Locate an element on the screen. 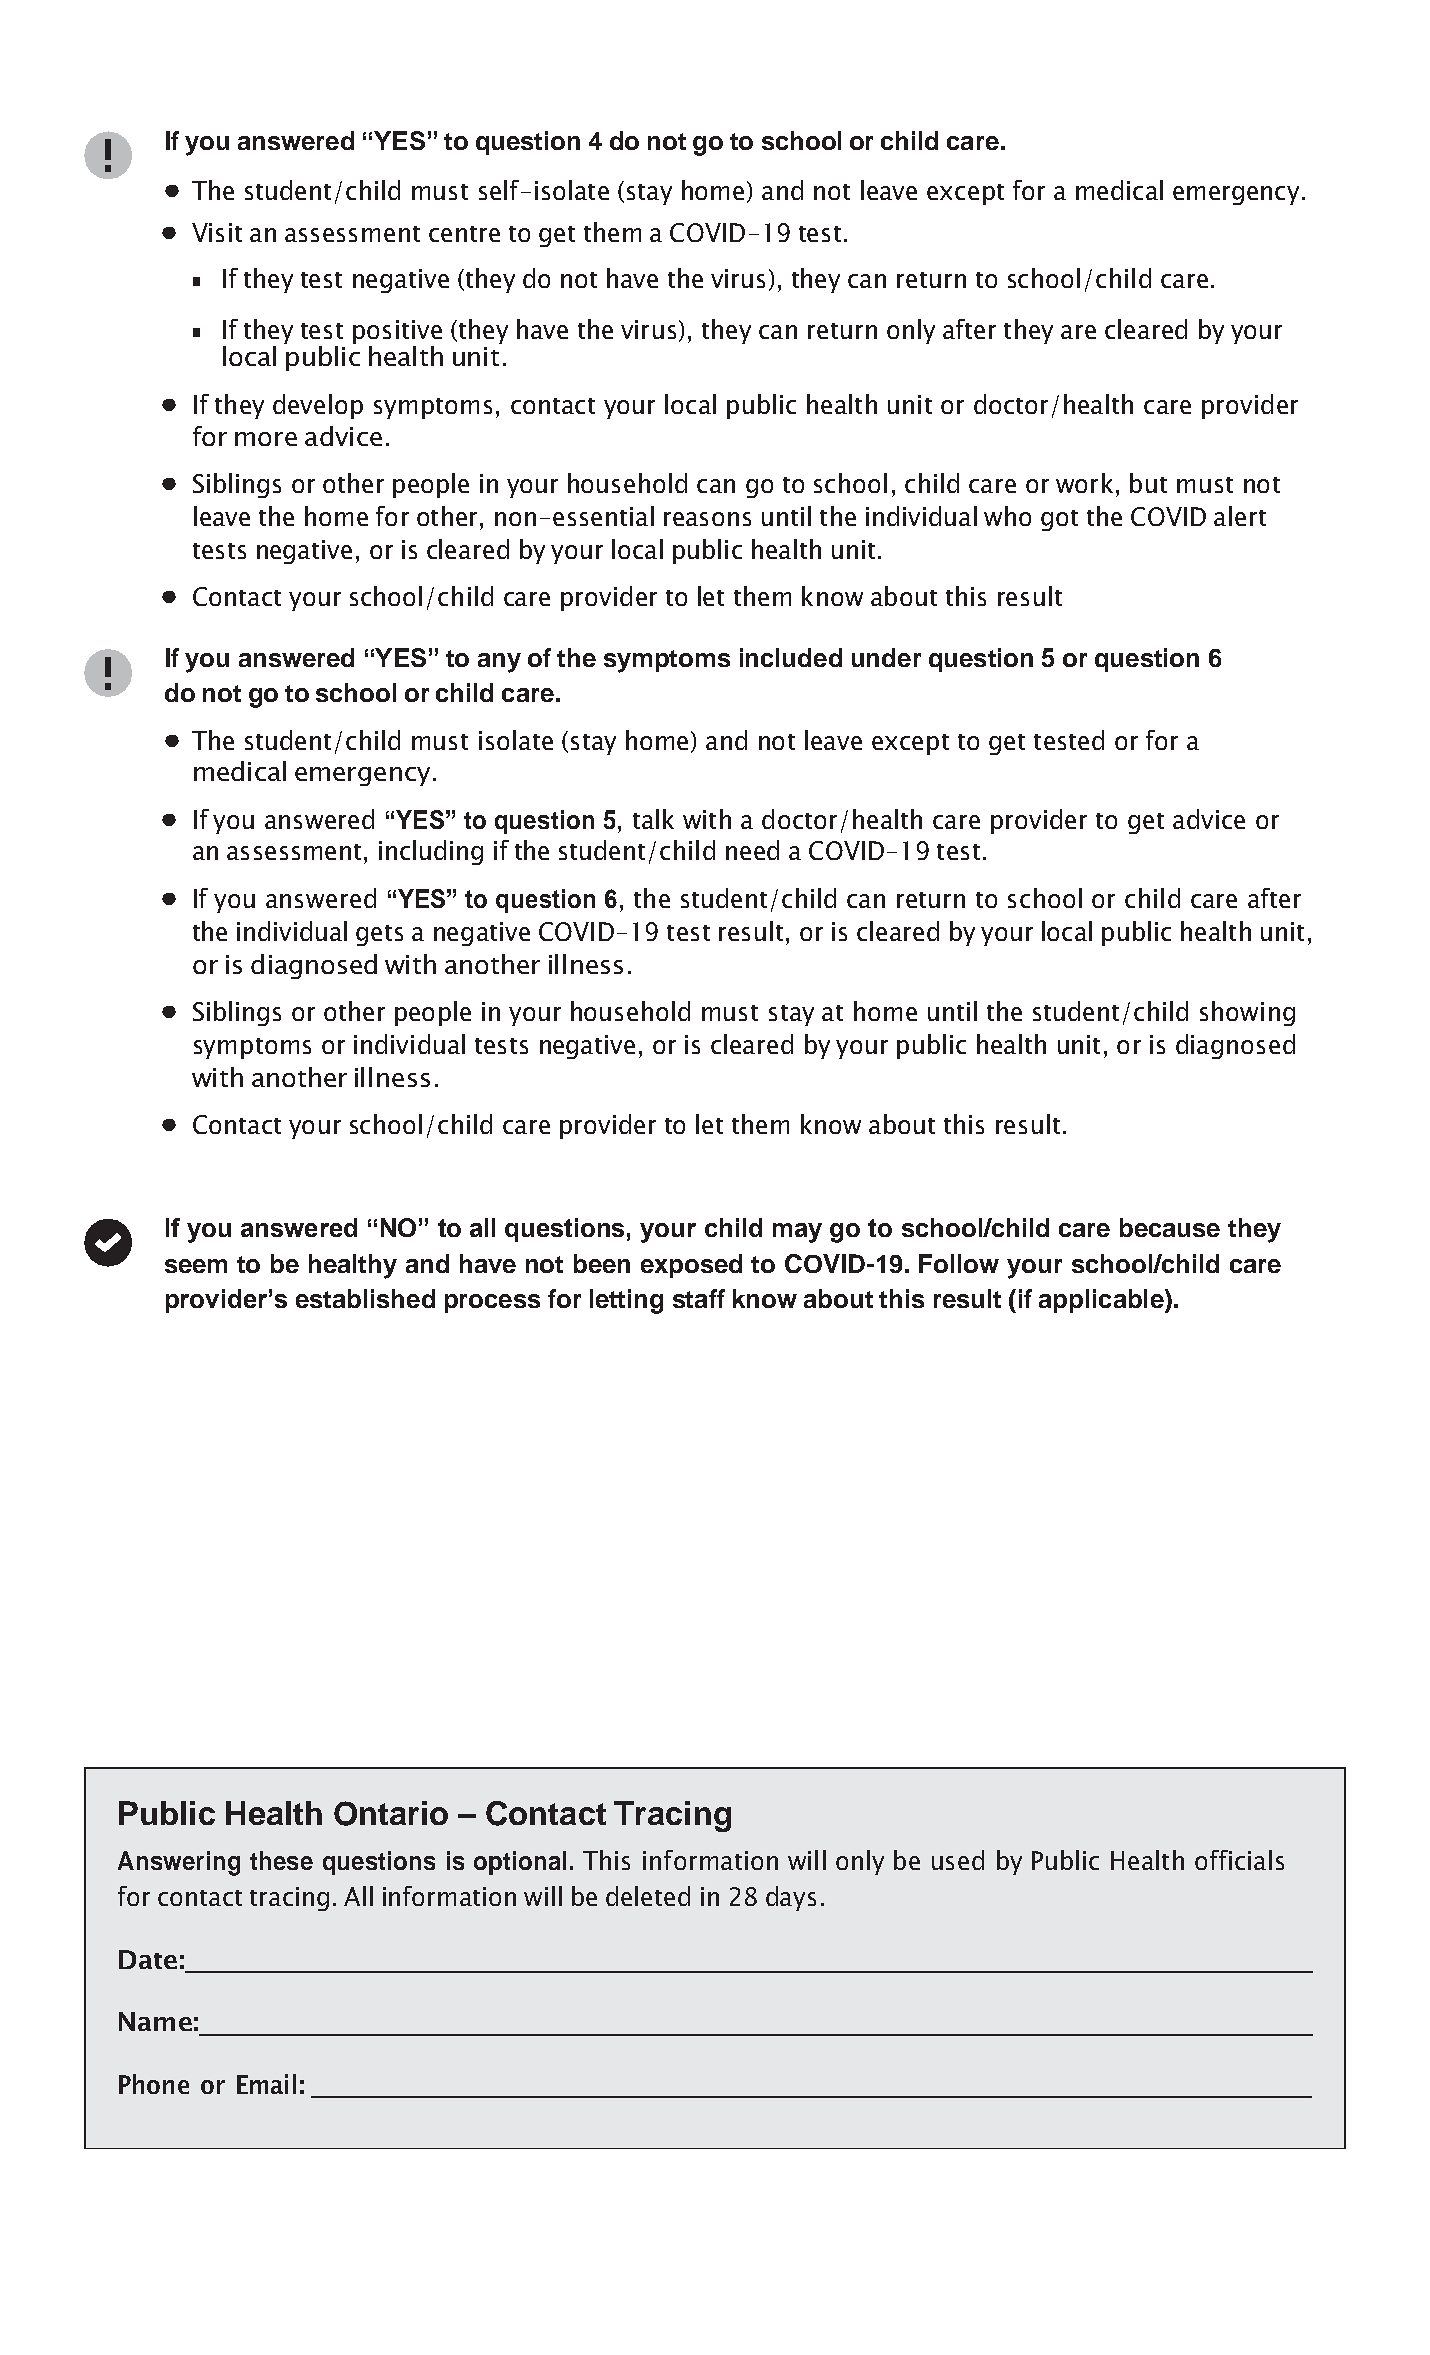 The width and height of the screenshot is (1430, 2355). Visit is located at coordinates (217, 232).
